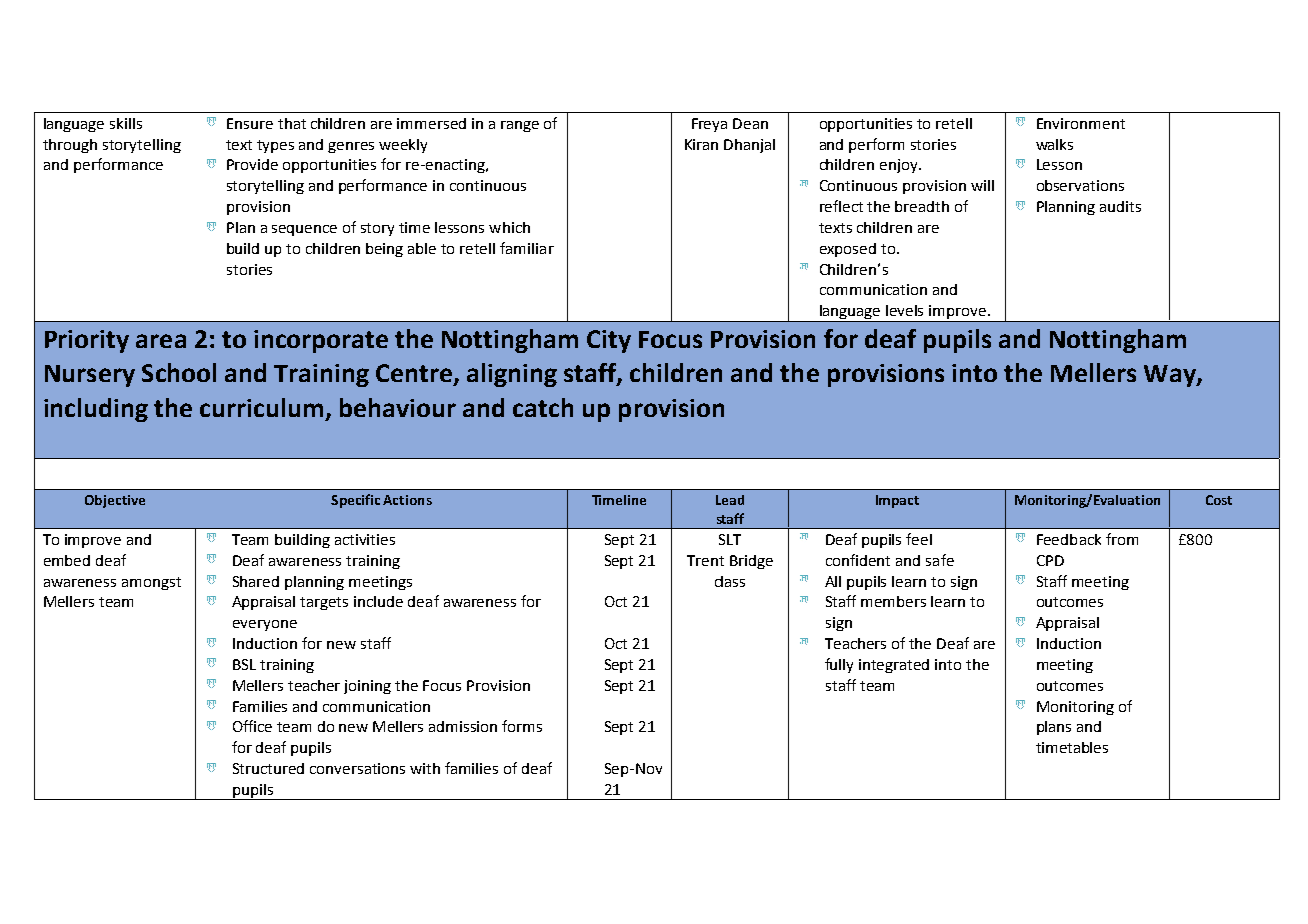 Image resolution: width=1308 pixels, height=924 pixels. I want to click on types, so click(275, 146).
